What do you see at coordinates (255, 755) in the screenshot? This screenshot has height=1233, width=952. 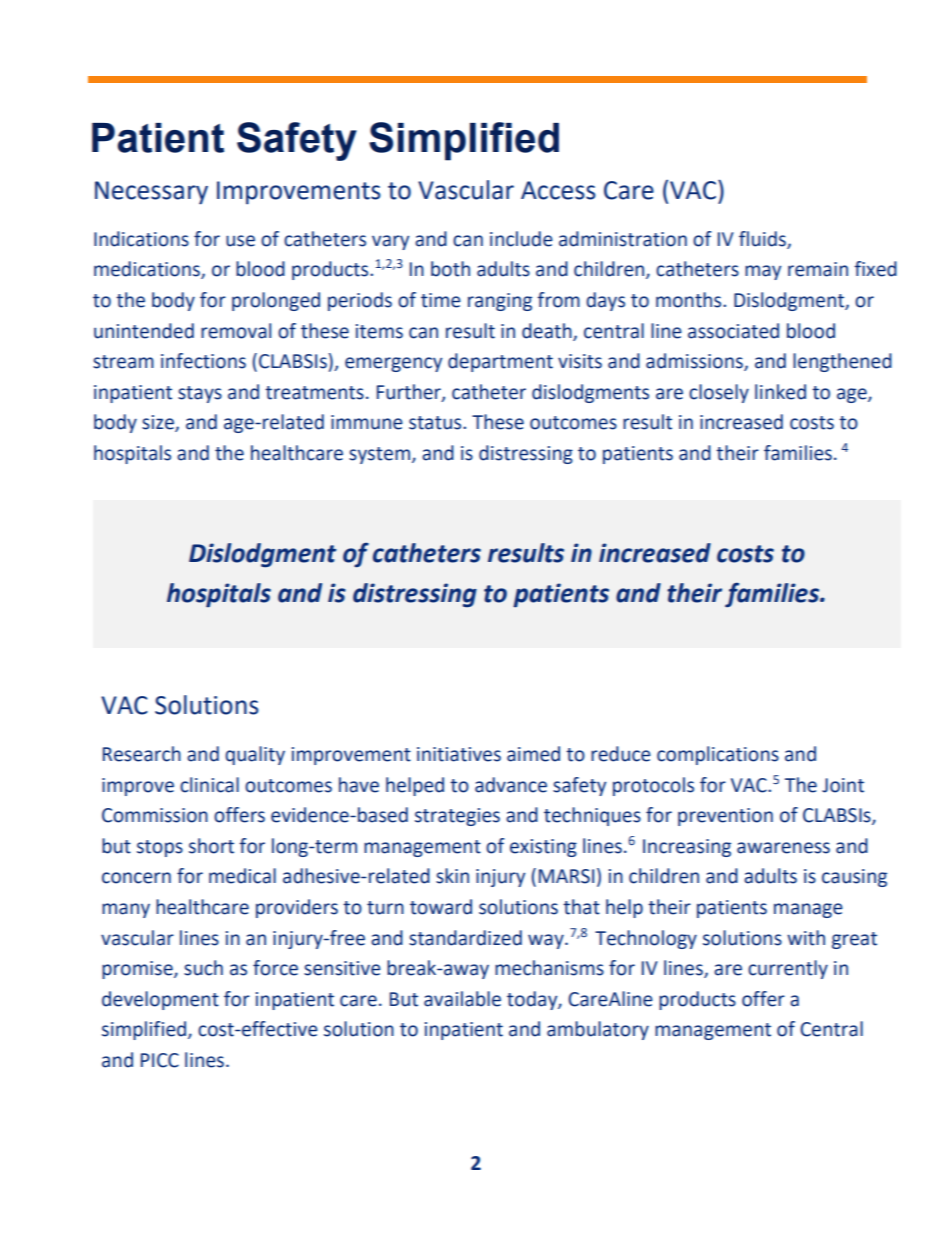 I see `quality` at bounding box center [255, 755].
